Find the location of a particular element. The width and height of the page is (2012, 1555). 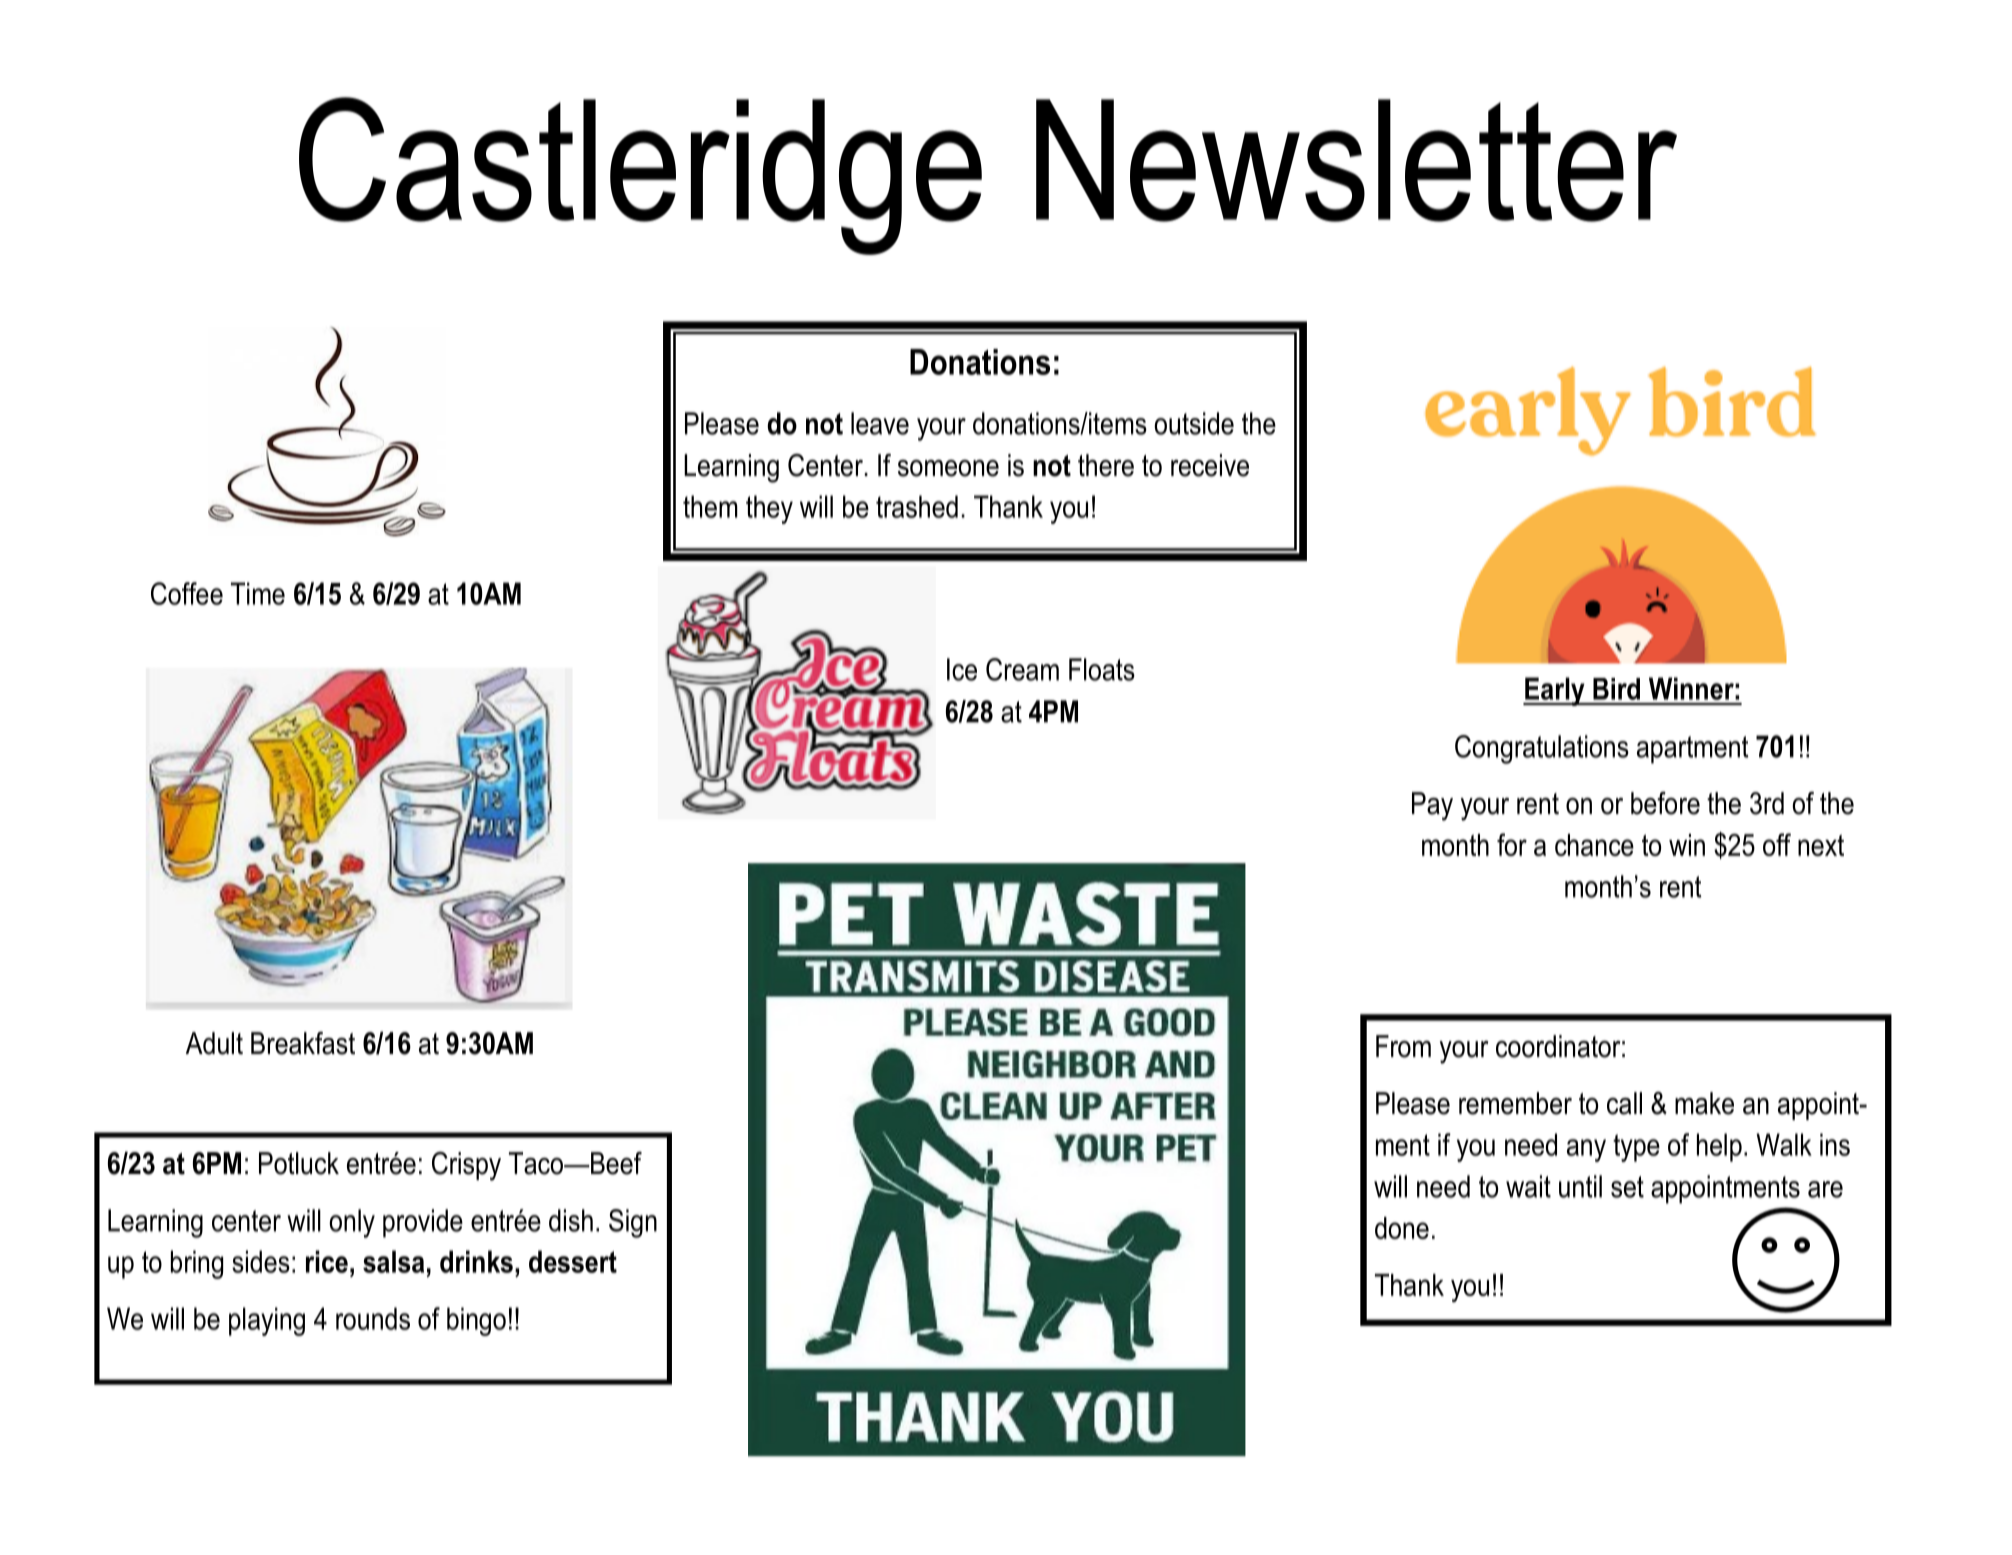

trashed is located at coordinates (917, 506).
